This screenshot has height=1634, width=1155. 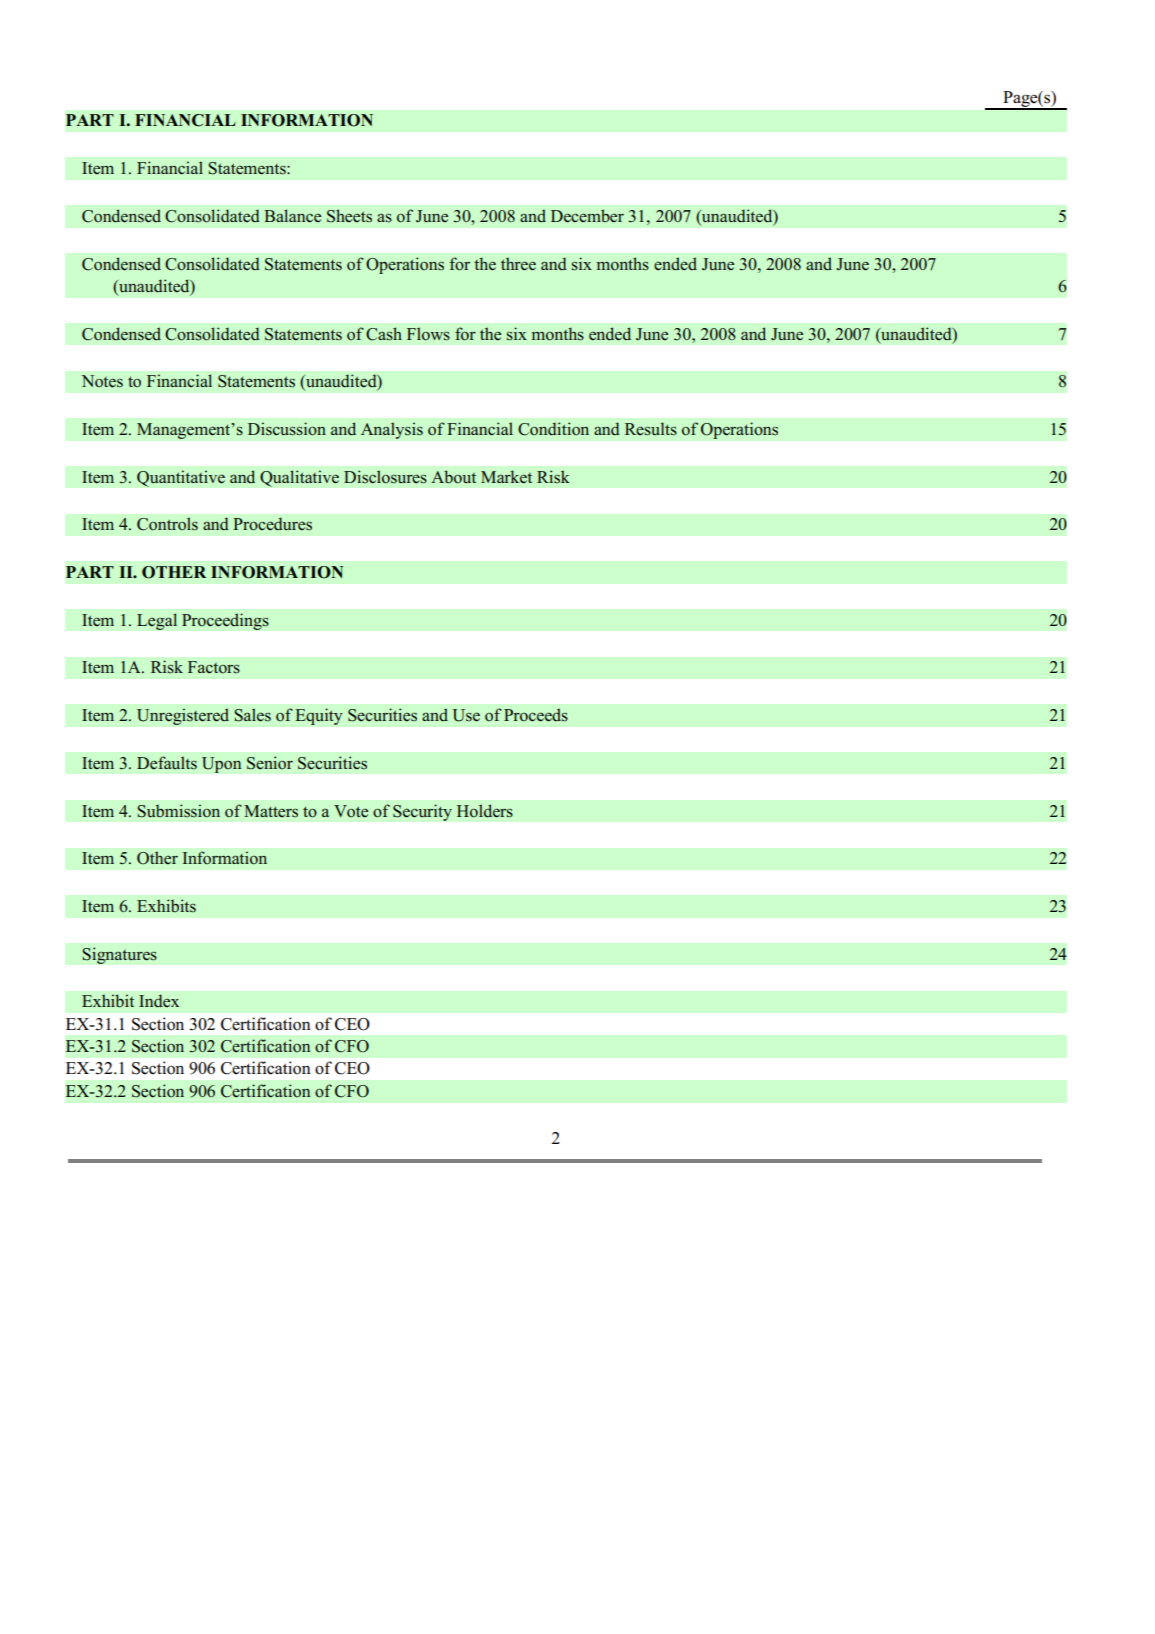 I want to click on December, so click(x=587, y=216).
